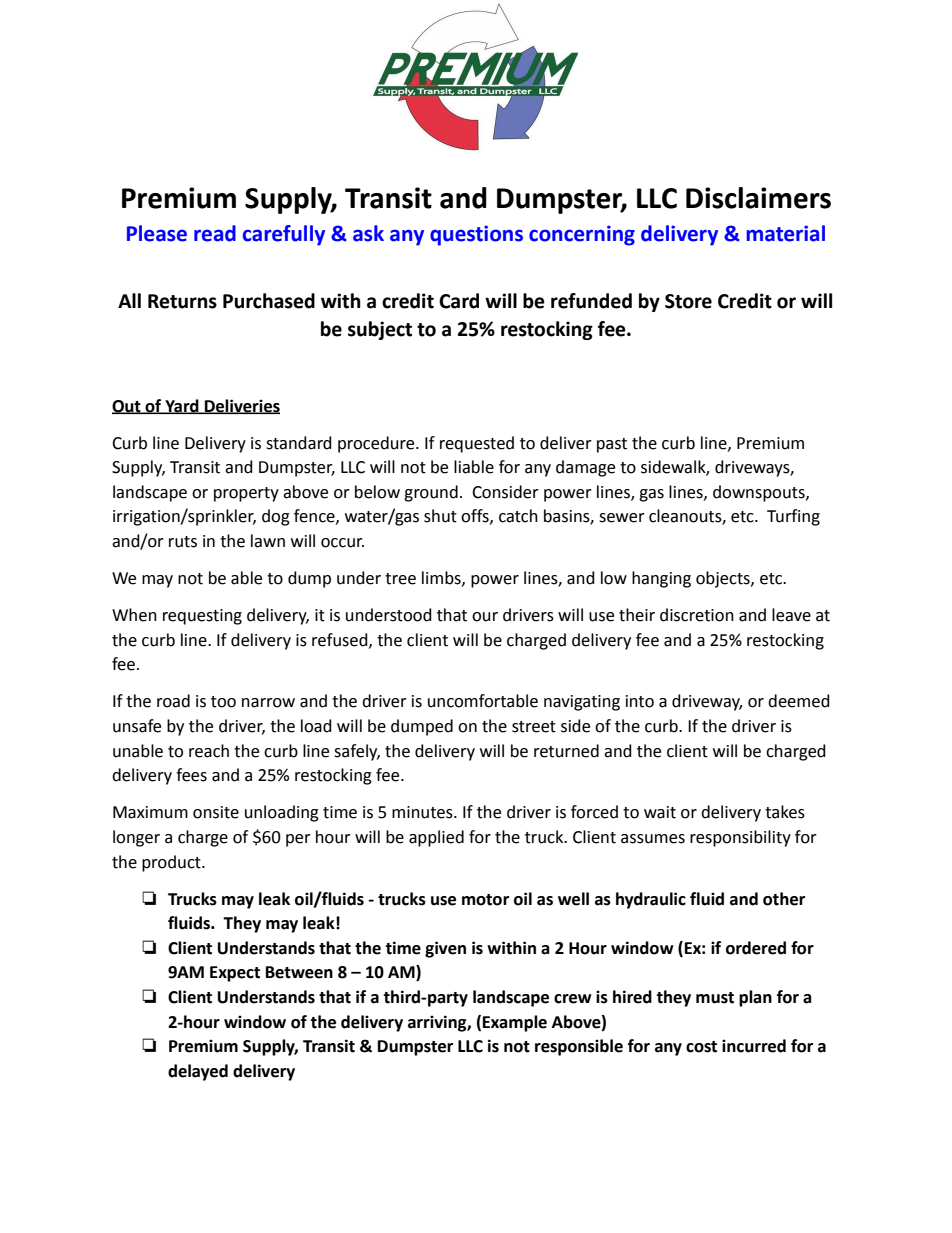 The width and height of the screenshot is (952, 1233). I want to click on questions, so click(476, 235).
